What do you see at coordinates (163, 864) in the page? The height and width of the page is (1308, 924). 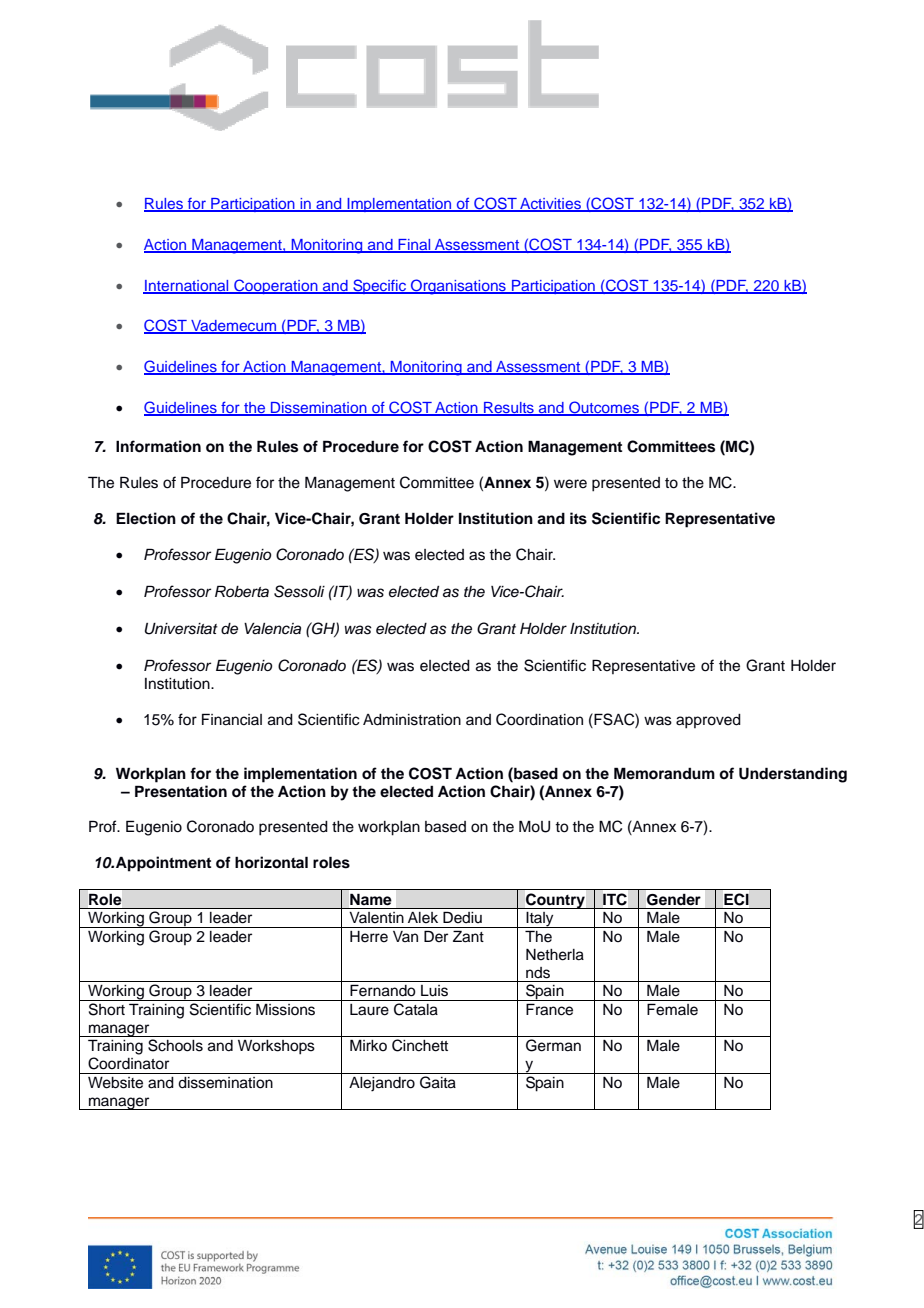 I see `Appointment` at bounding box center [163, 864].
